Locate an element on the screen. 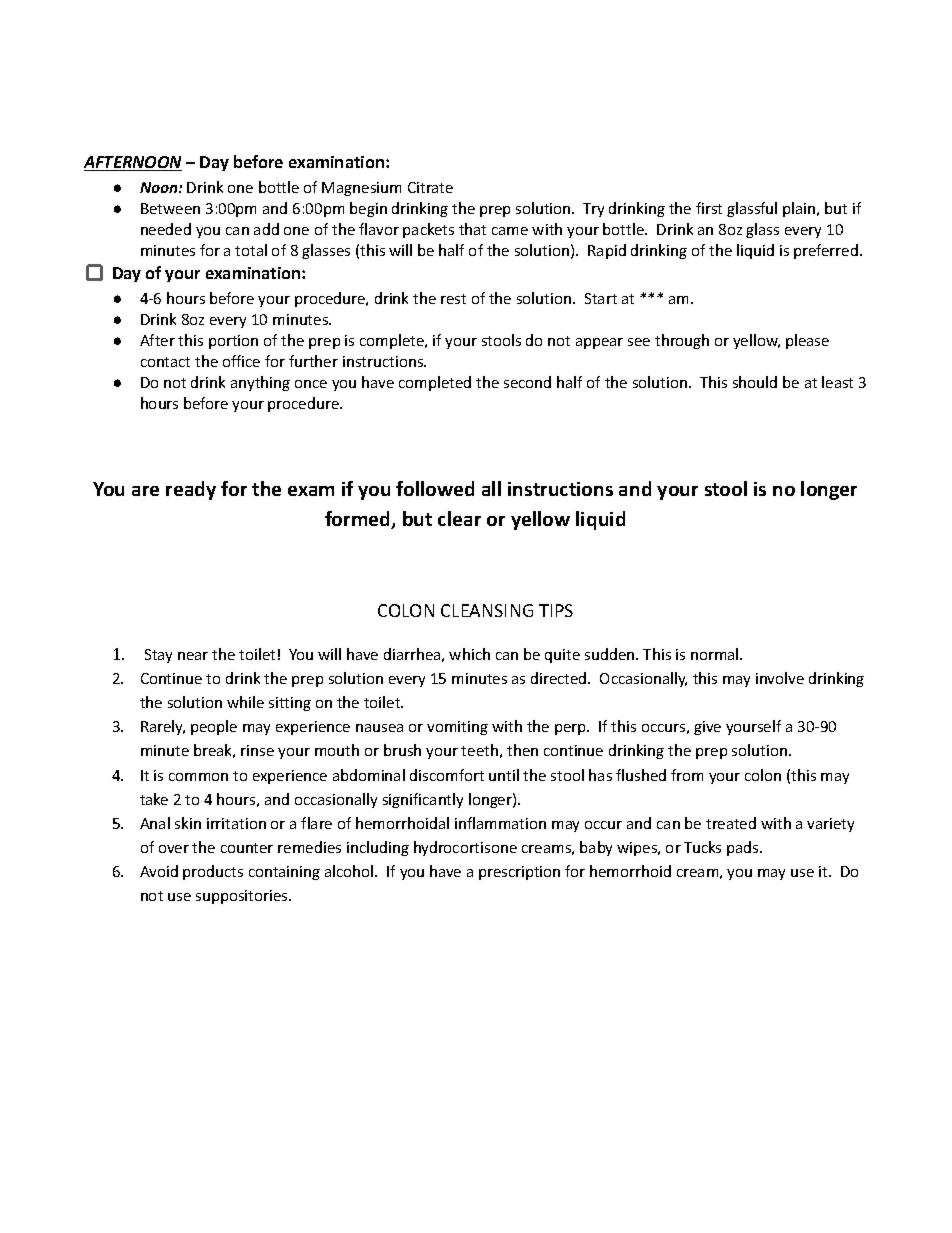 This screenshot has width=952, height=1233. products is located at coordinates (213, 872).
